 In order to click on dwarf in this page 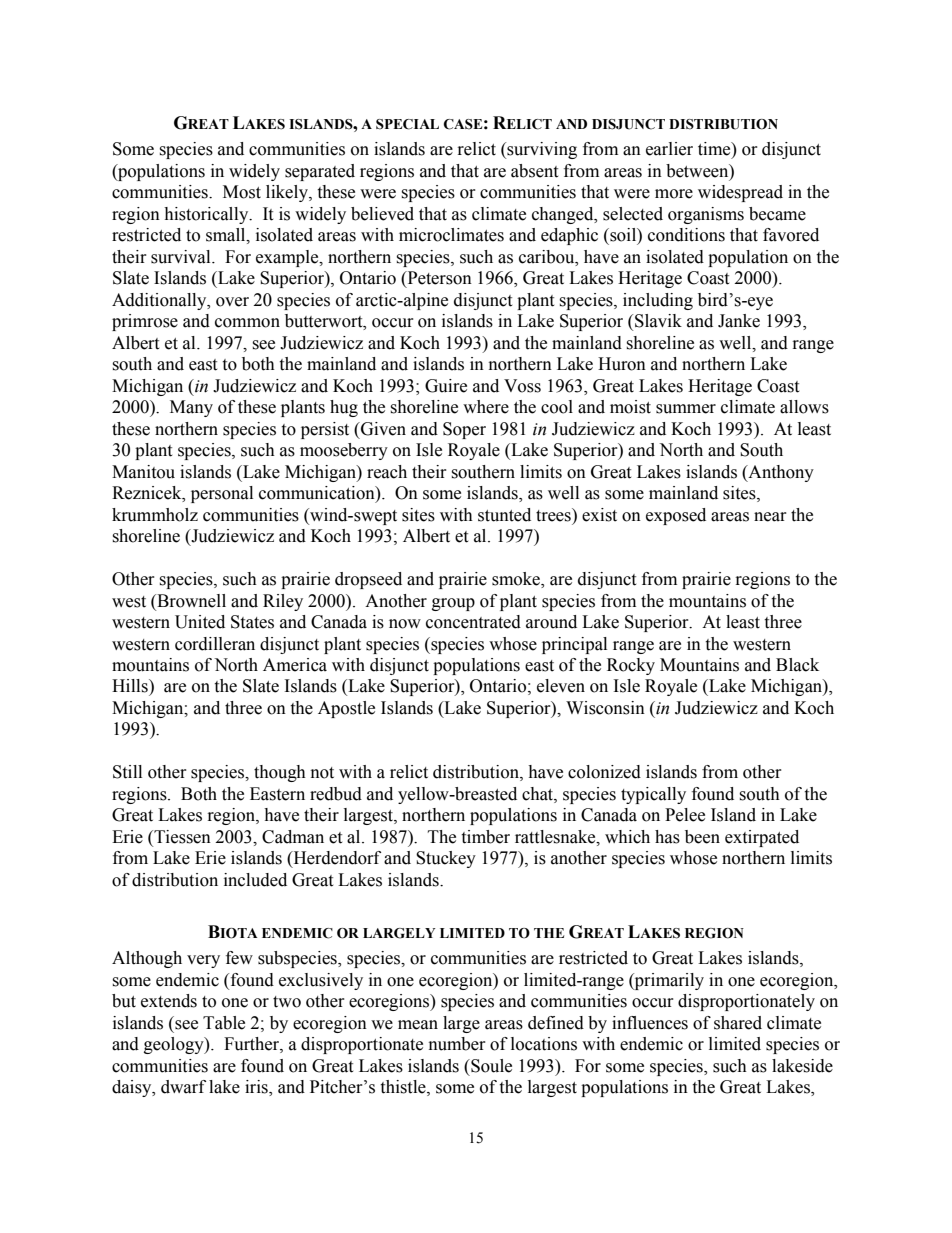, I will do `click(183, 1087)`.
